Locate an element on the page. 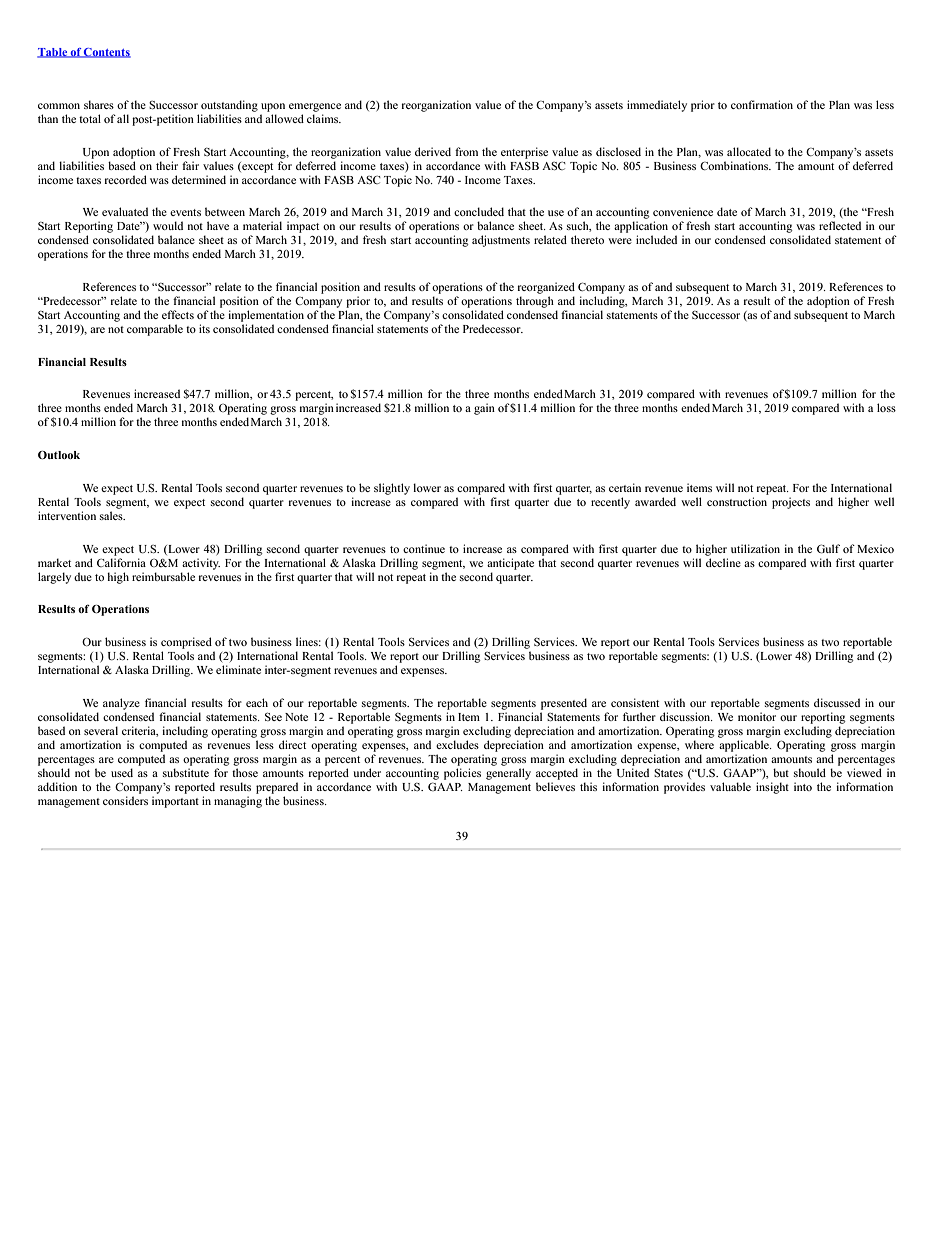  used is located at coordinates (122, 772).
